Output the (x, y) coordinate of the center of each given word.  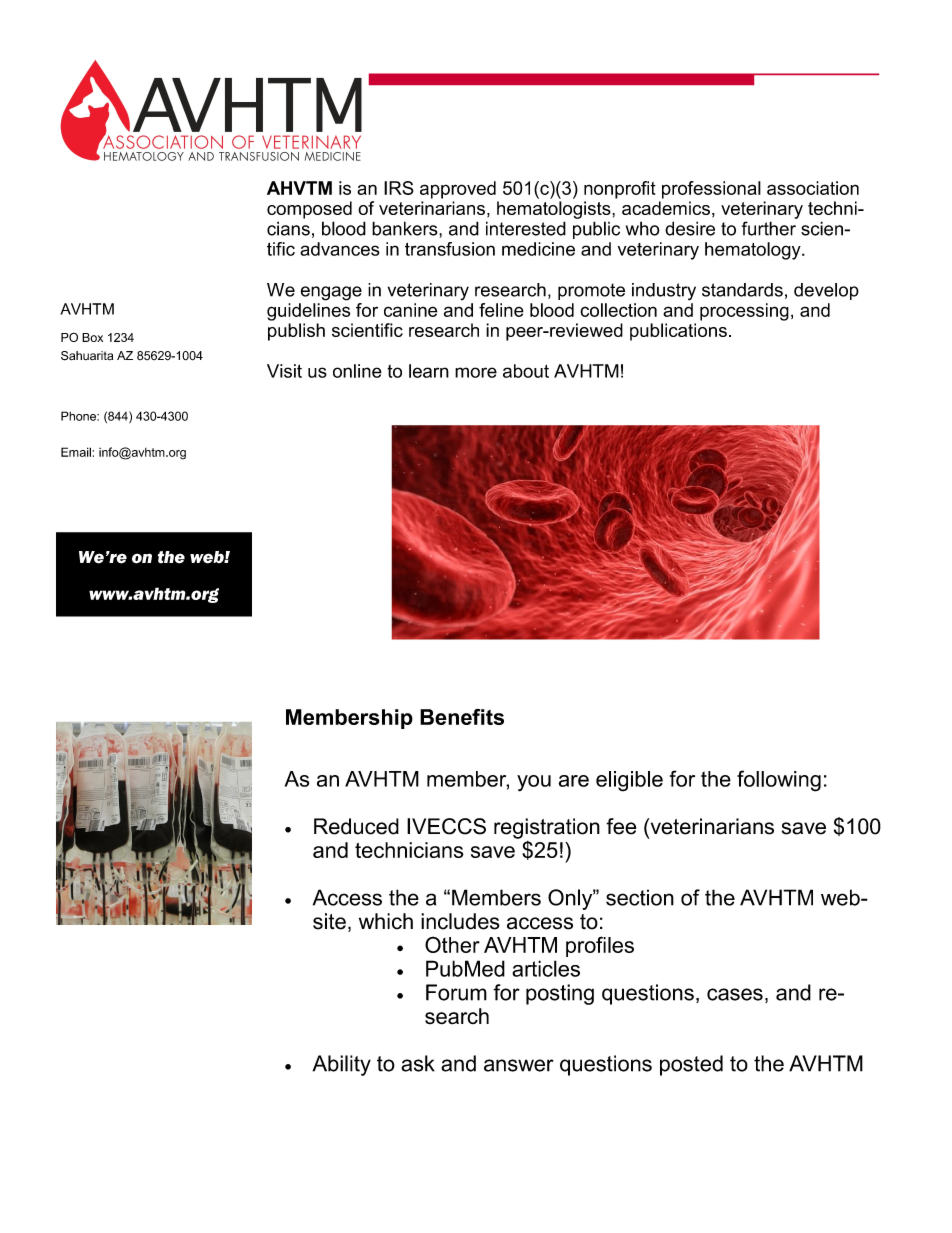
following (779, 781)
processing (744, 312)
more (476, 372)
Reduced (356, 826)
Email (76, 452)
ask (418, 1063)
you (534, 783)
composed (309, 210)
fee (621, 826)
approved (458, 190)
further (769, 228)
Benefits (462, 717)
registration (547, 828)
